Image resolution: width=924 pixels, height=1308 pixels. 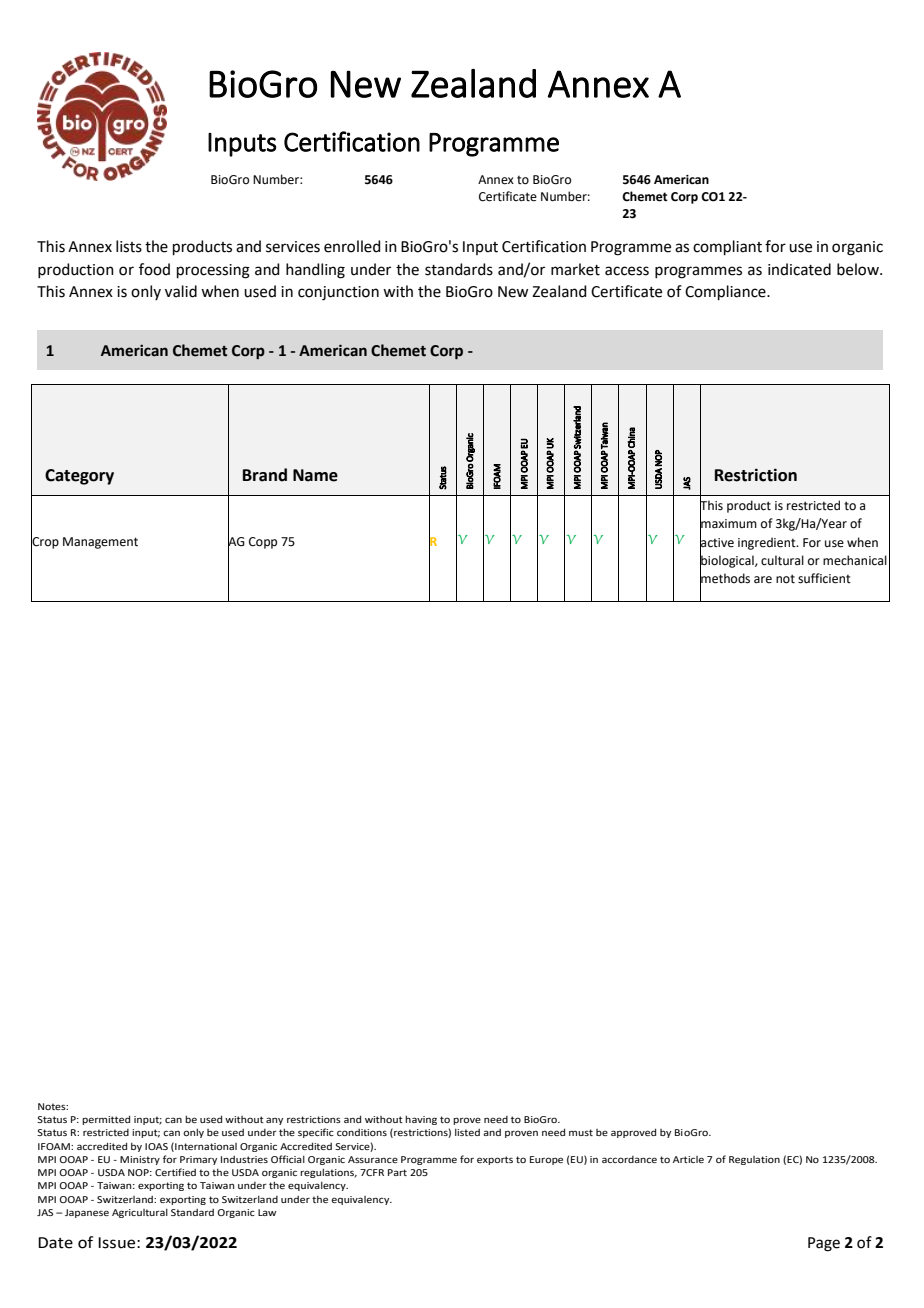 What do you see at coordinates (315, 475) in the screenshot?
I see `Name` at bounding box center [315, 475].
